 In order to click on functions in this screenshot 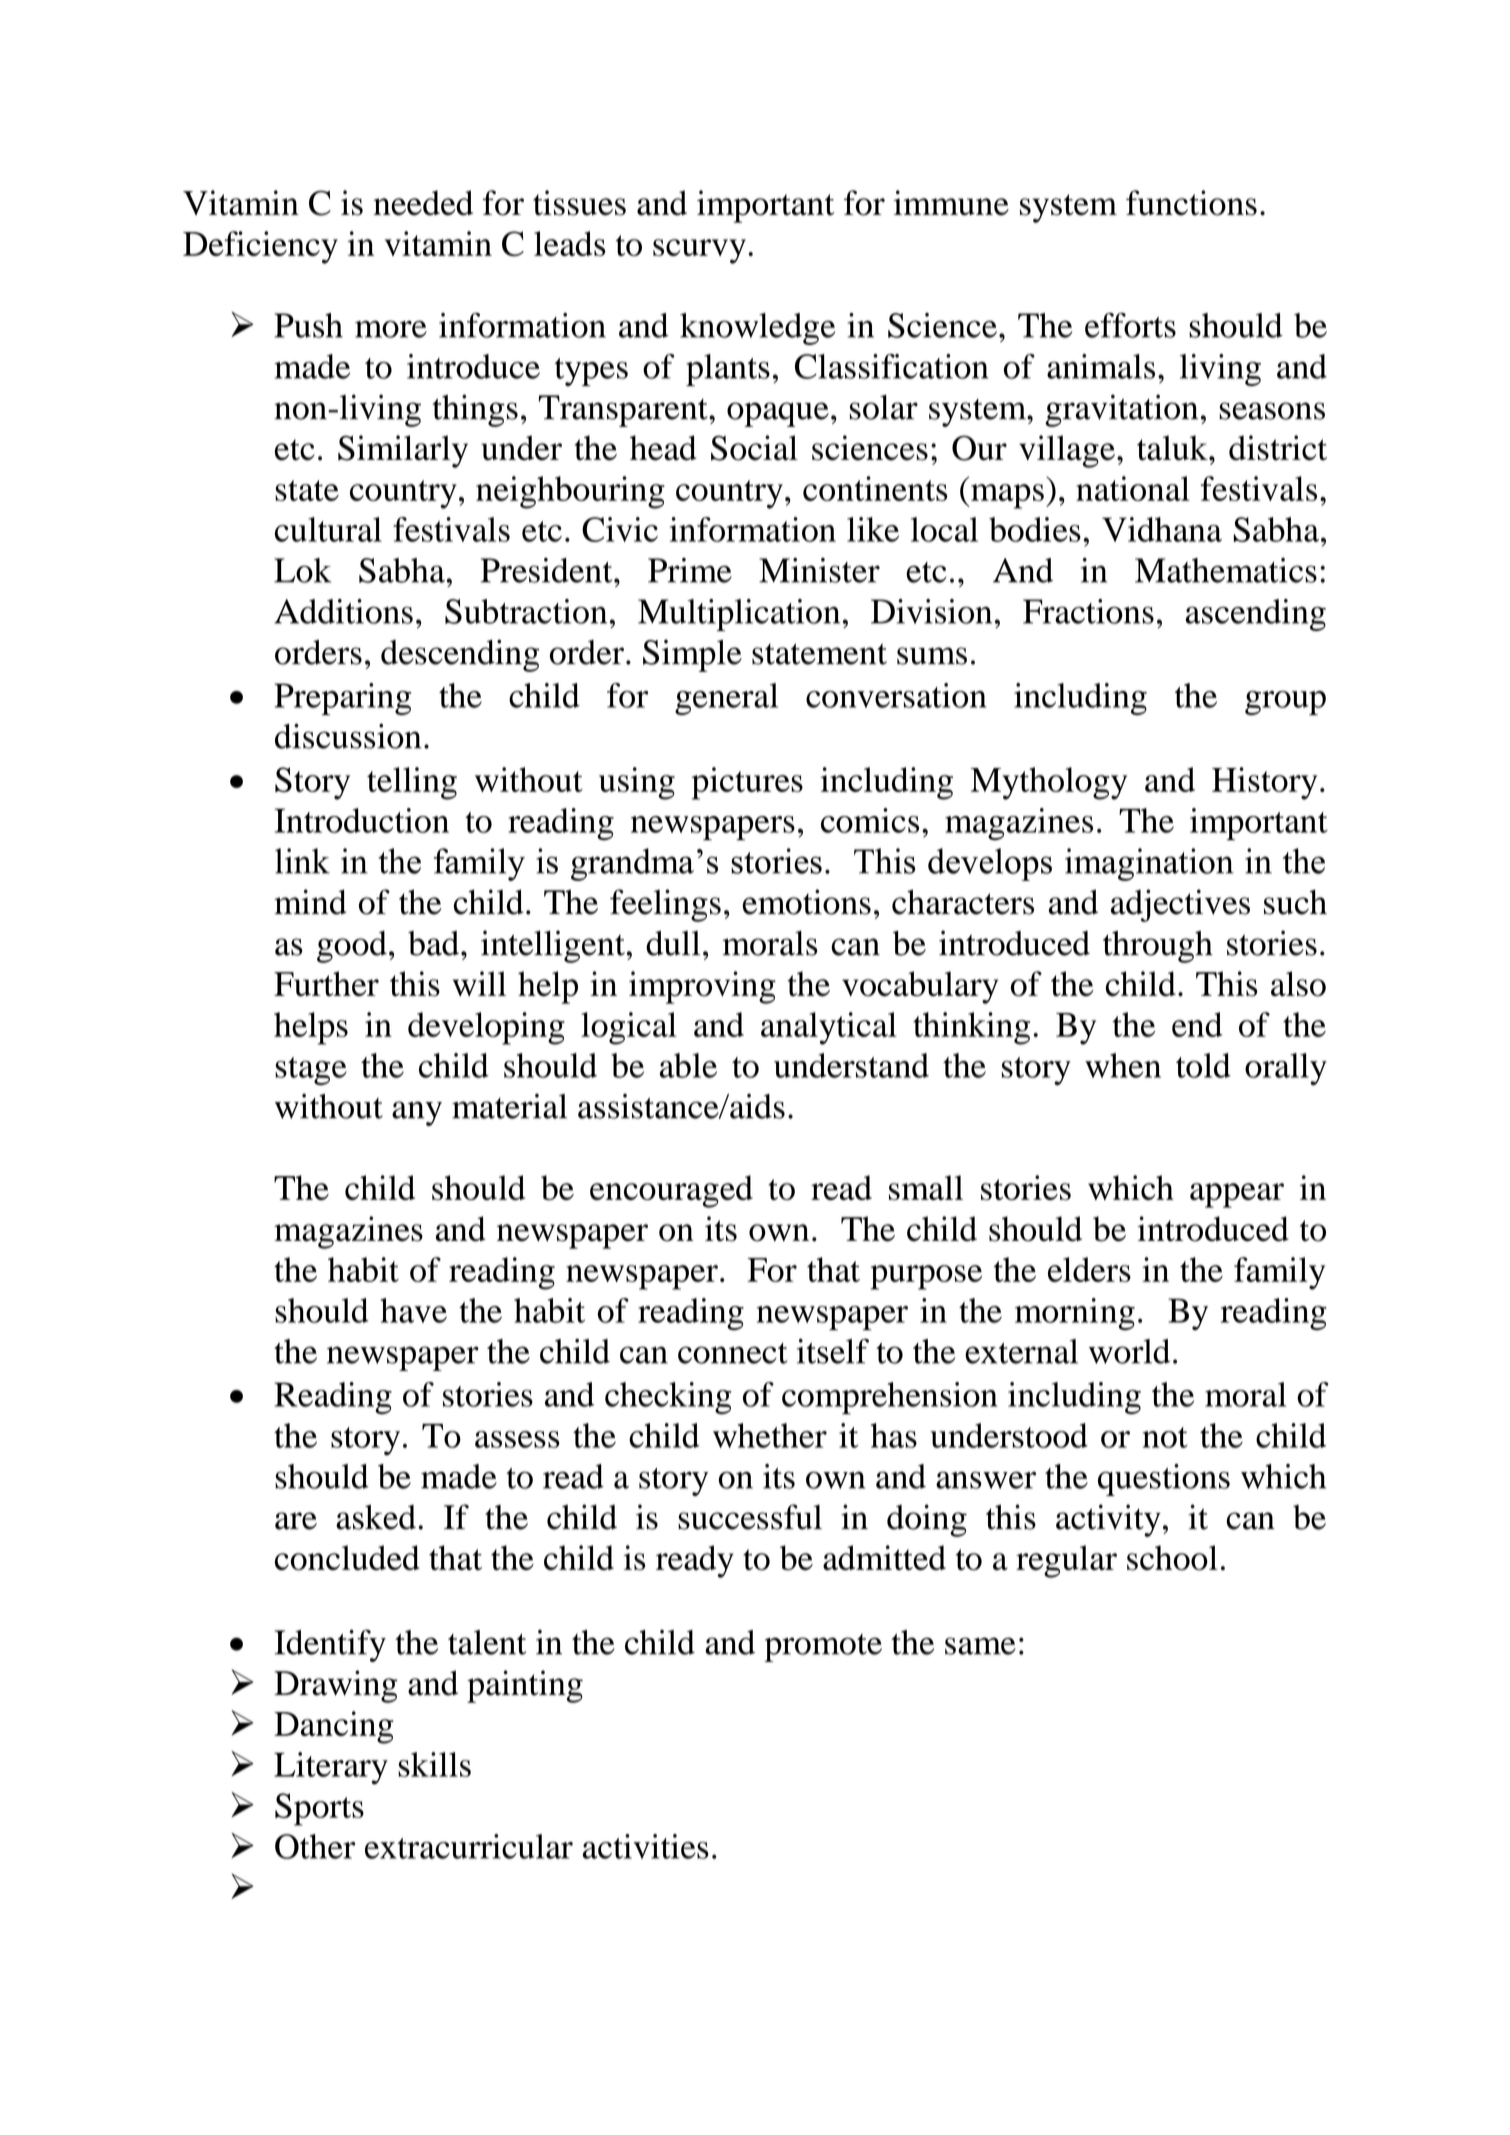, I will do `click(1191, 203)`.
